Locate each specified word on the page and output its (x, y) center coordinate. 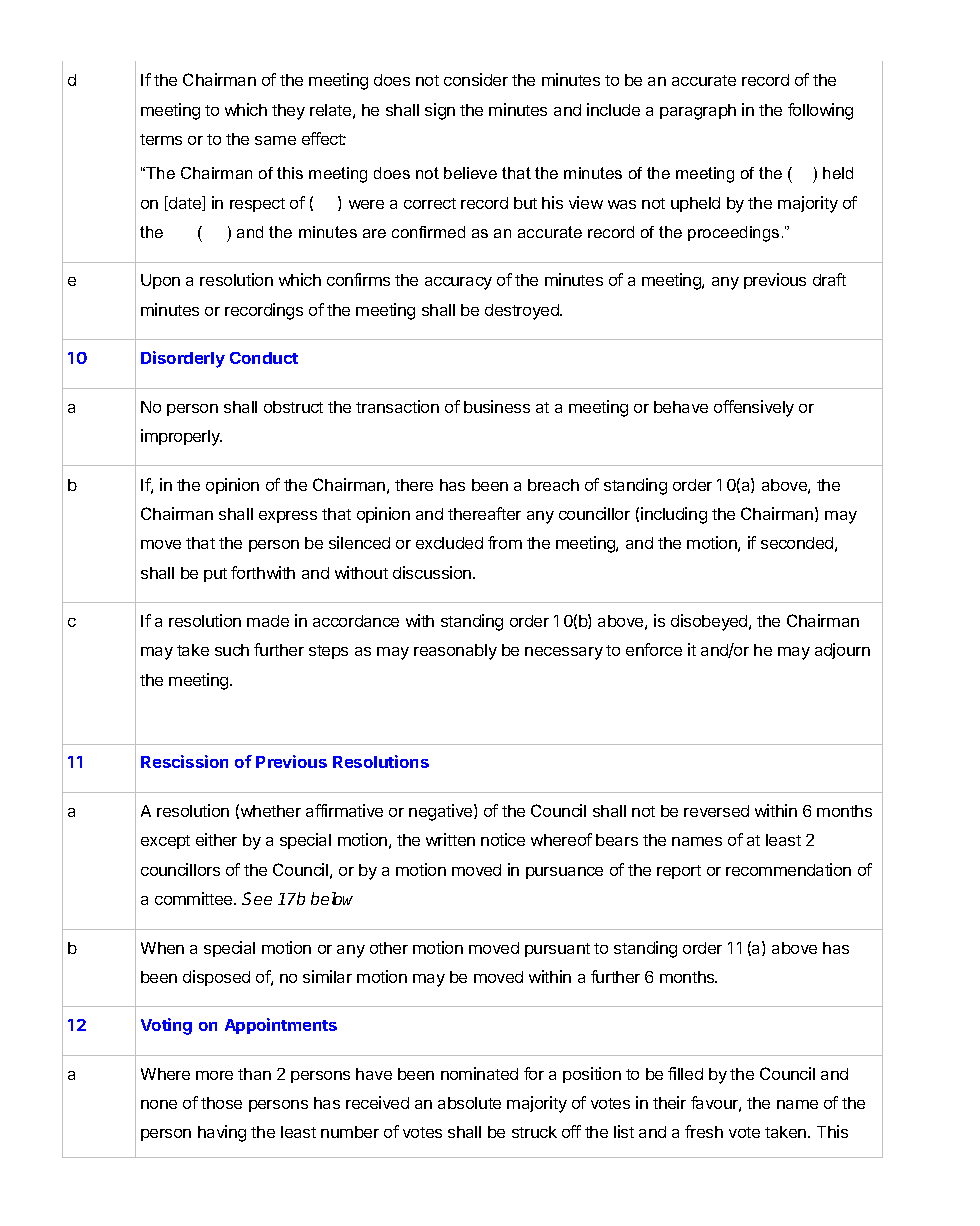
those (221, 1103)
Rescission (184, 761)
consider (476, 79)
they (288, 112)
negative (442, 812)
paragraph (698, 112)
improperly (181, 437)
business (497, 406)
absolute (469, 1103)
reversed (716, 811)
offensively (754, 408)
